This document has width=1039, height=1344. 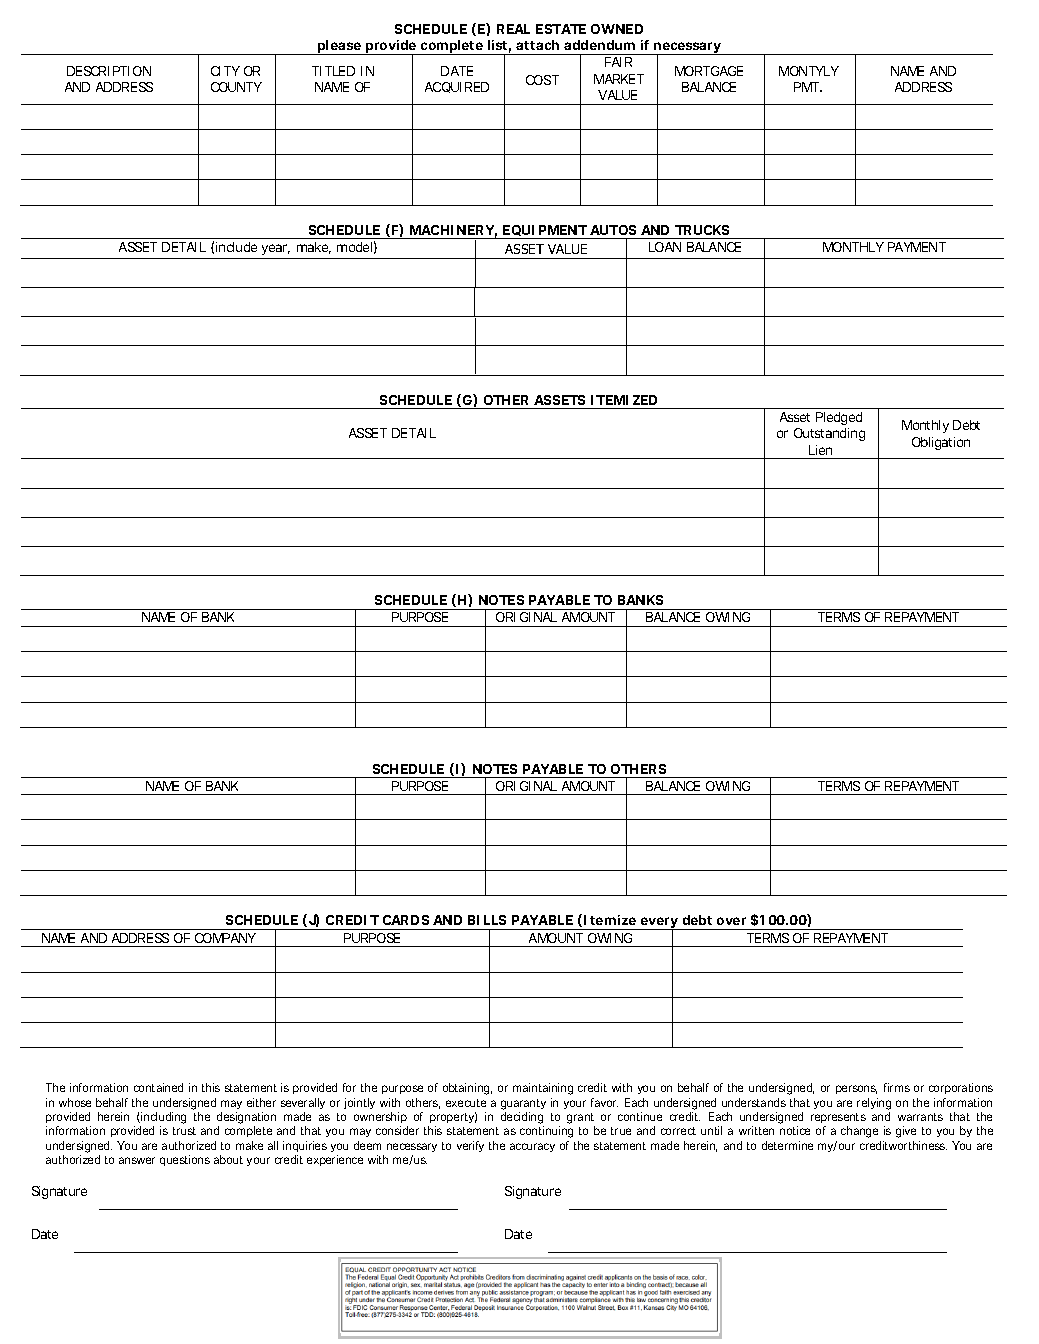 What do you see at coordinates (859, 1132) in the document?
I see `change` at bounding box center [859, 1132].
